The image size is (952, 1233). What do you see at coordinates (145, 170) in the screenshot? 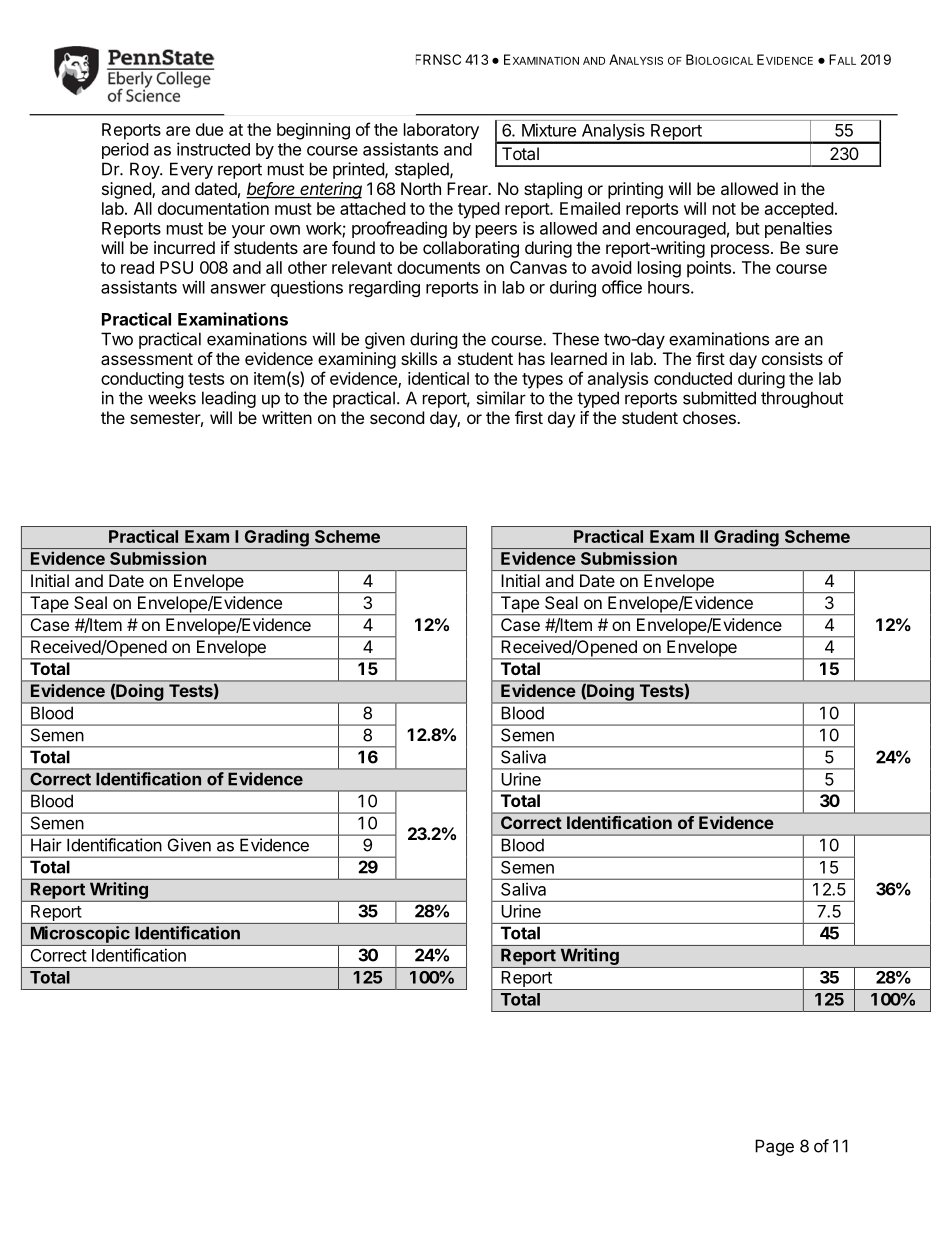
I see `Roy` at bounding box center [145, 170].
